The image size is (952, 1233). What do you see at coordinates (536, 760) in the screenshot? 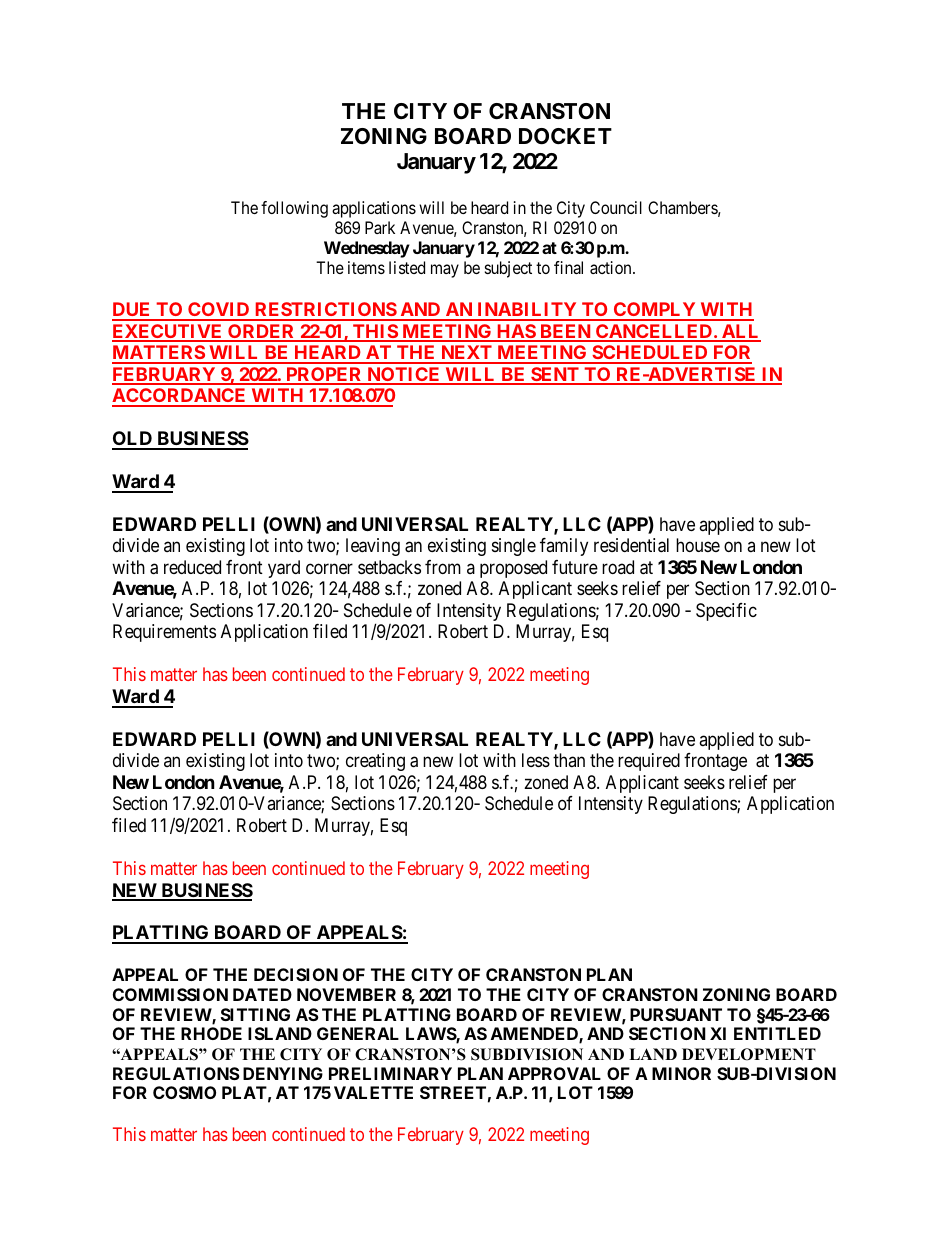
I see `less` at bounding box center [536, 760].
